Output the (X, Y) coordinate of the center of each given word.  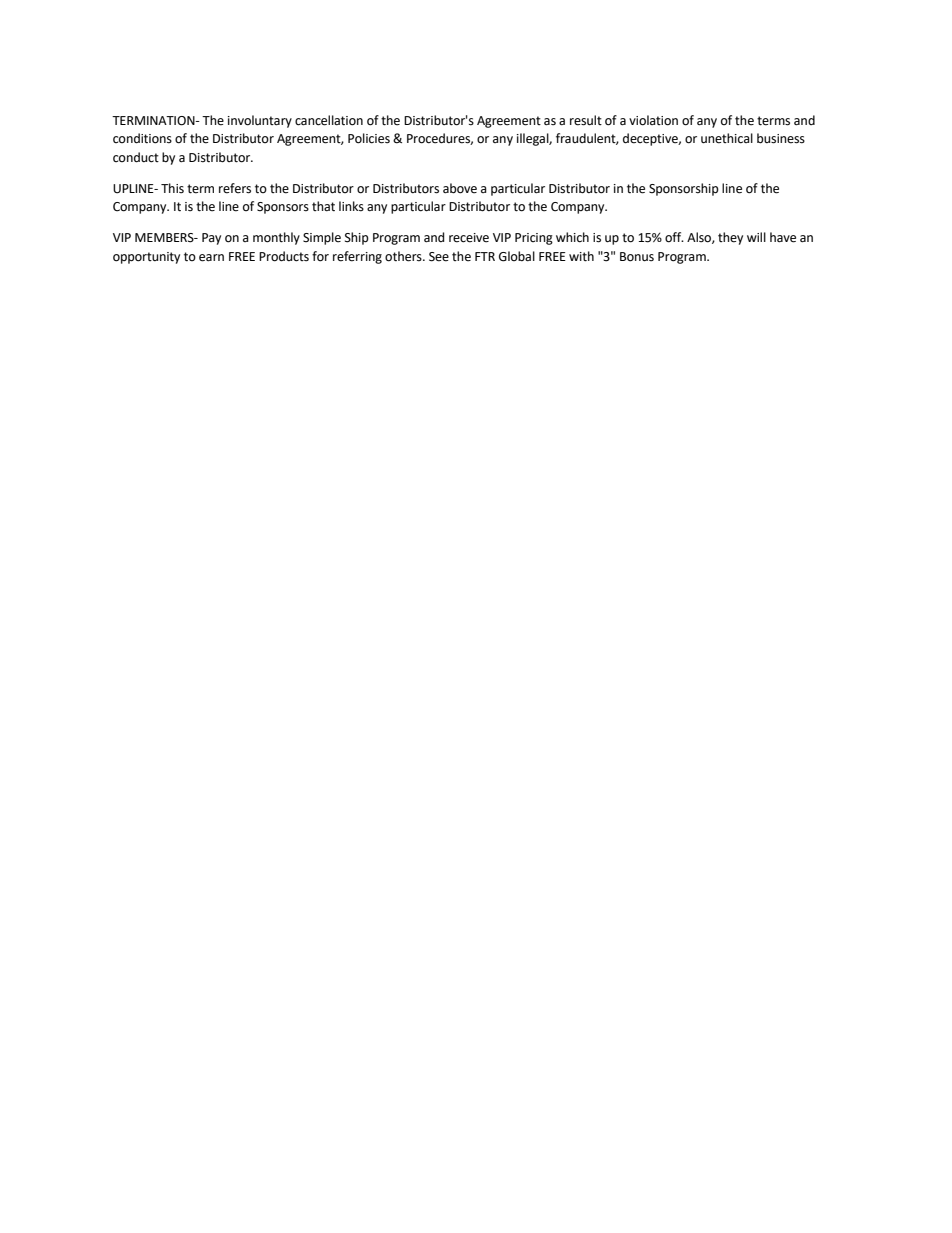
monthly (276, 238)
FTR (485, 256)
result (586, 120)
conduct (136, 157)
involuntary (260, 121)
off (674, 237)
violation (653, 120)
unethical (727, 138)
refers (235, 188)
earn (211, 258)
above (460, 188)
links (351, 206)
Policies (369, 138)
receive (469, 238)
